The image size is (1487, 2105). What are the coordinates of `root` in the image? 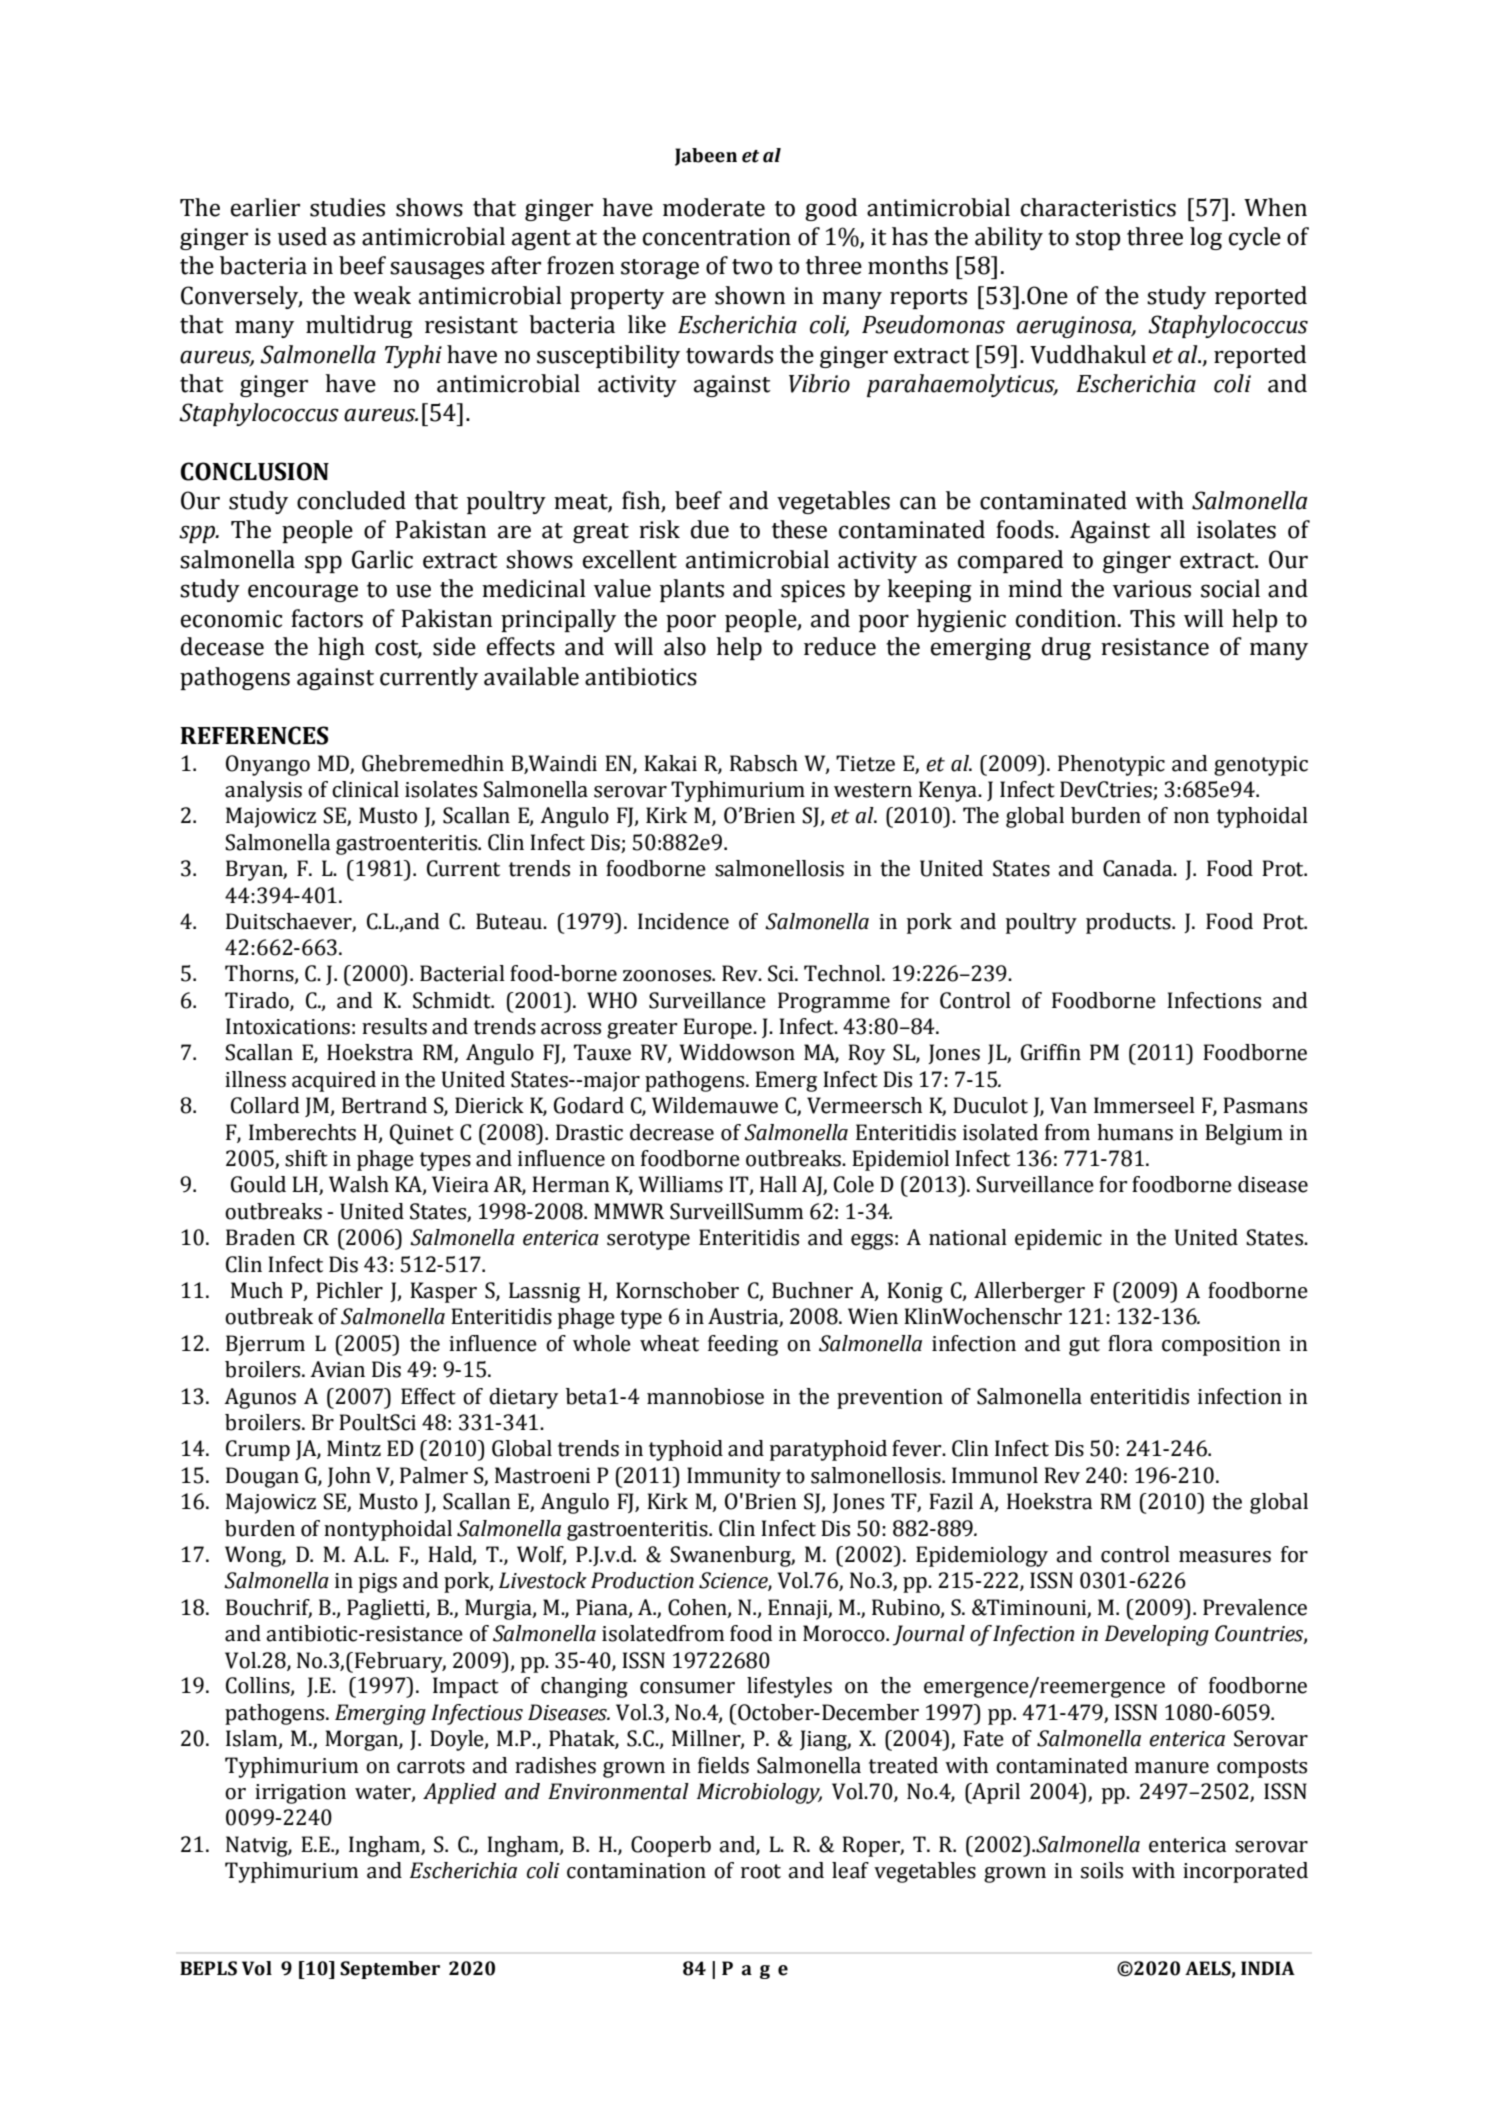 It's located at (761, 1871).
